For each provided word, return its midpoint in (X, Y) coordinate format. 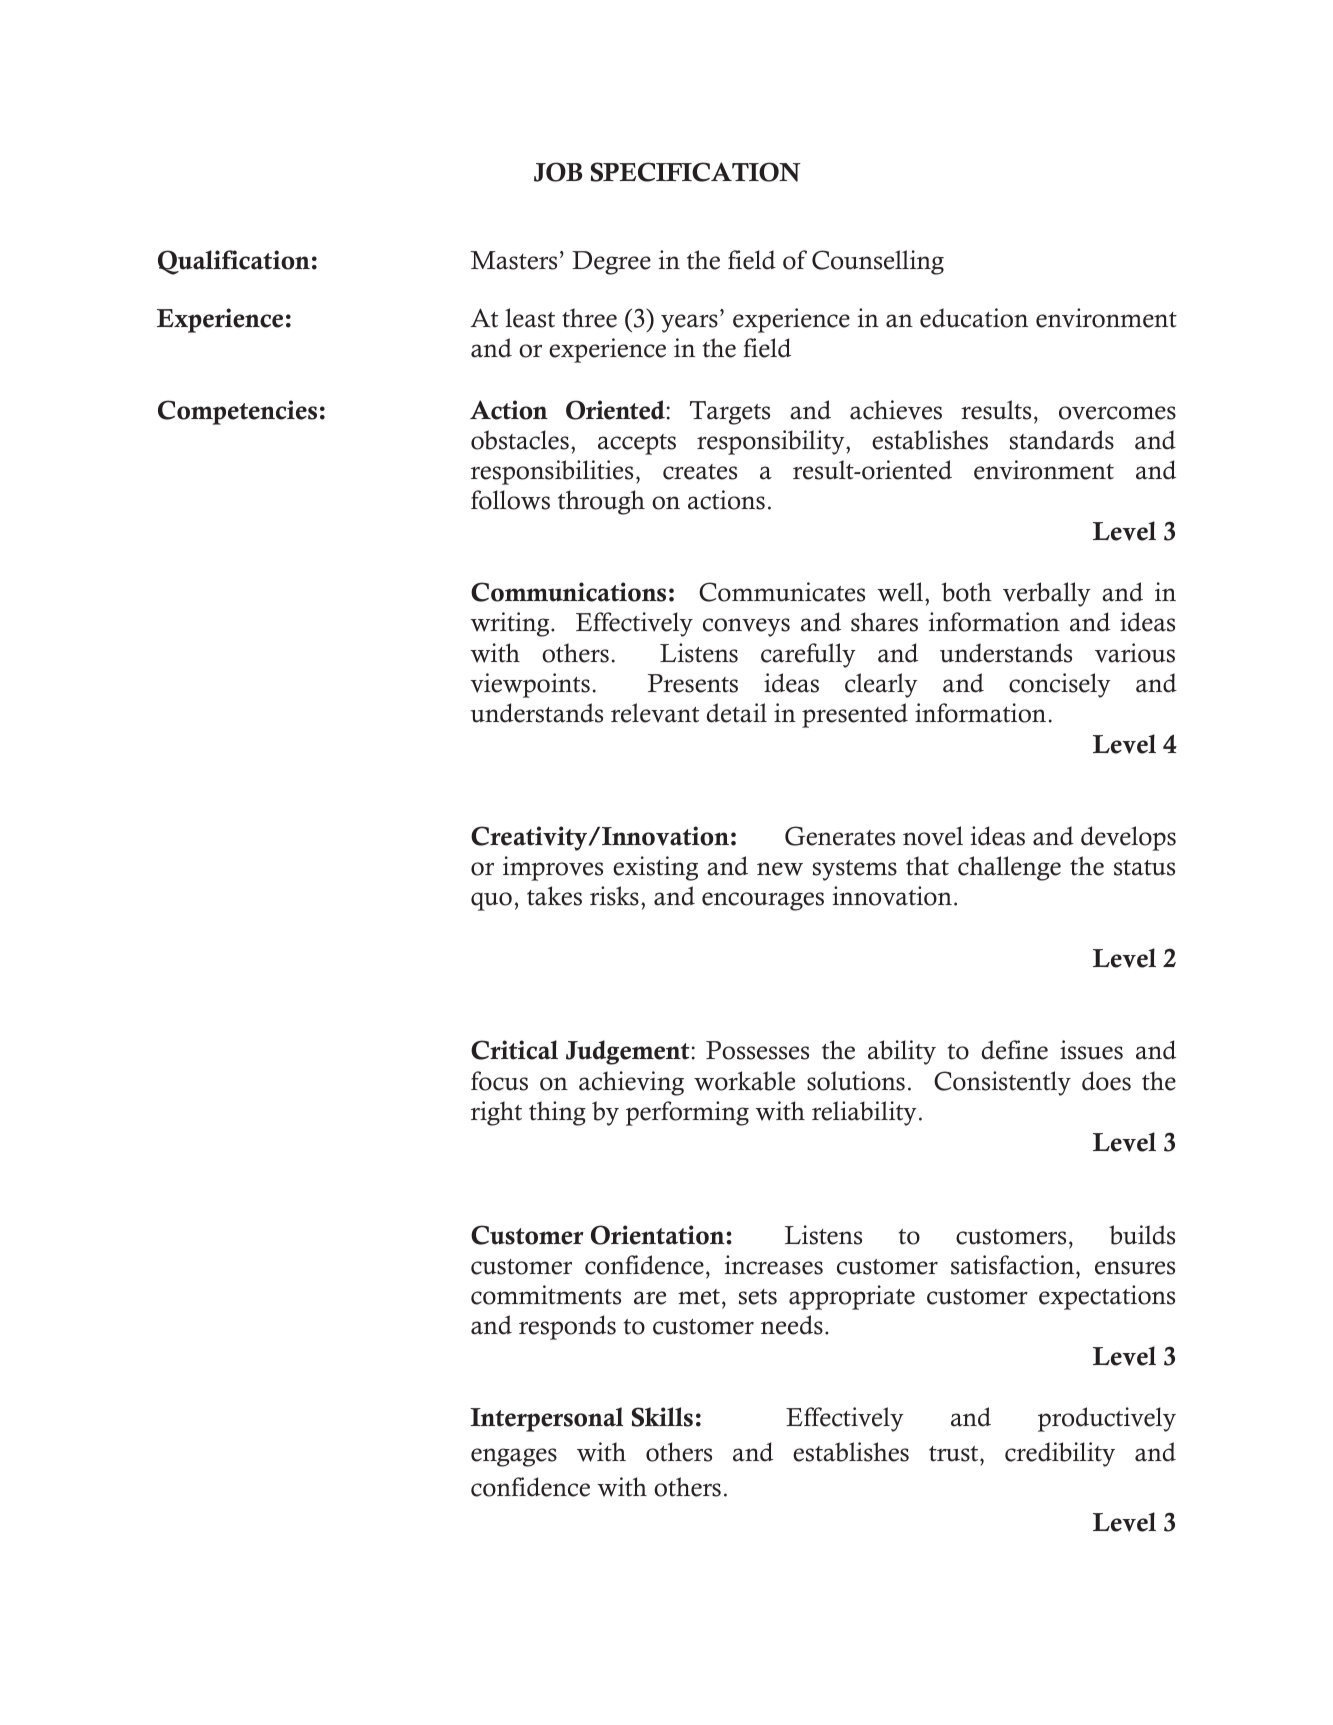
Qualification (234, 262)
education (974, 318)
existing (655, 868)
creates (700, 472)
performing (687, 1113)
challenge (1009, 868)
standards (1062, 440)
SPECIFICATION (696, 172)
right (496, 1113)
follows (510, 500)
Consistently (1002, 1083)
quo (491, 901)
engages (514, 1457)
